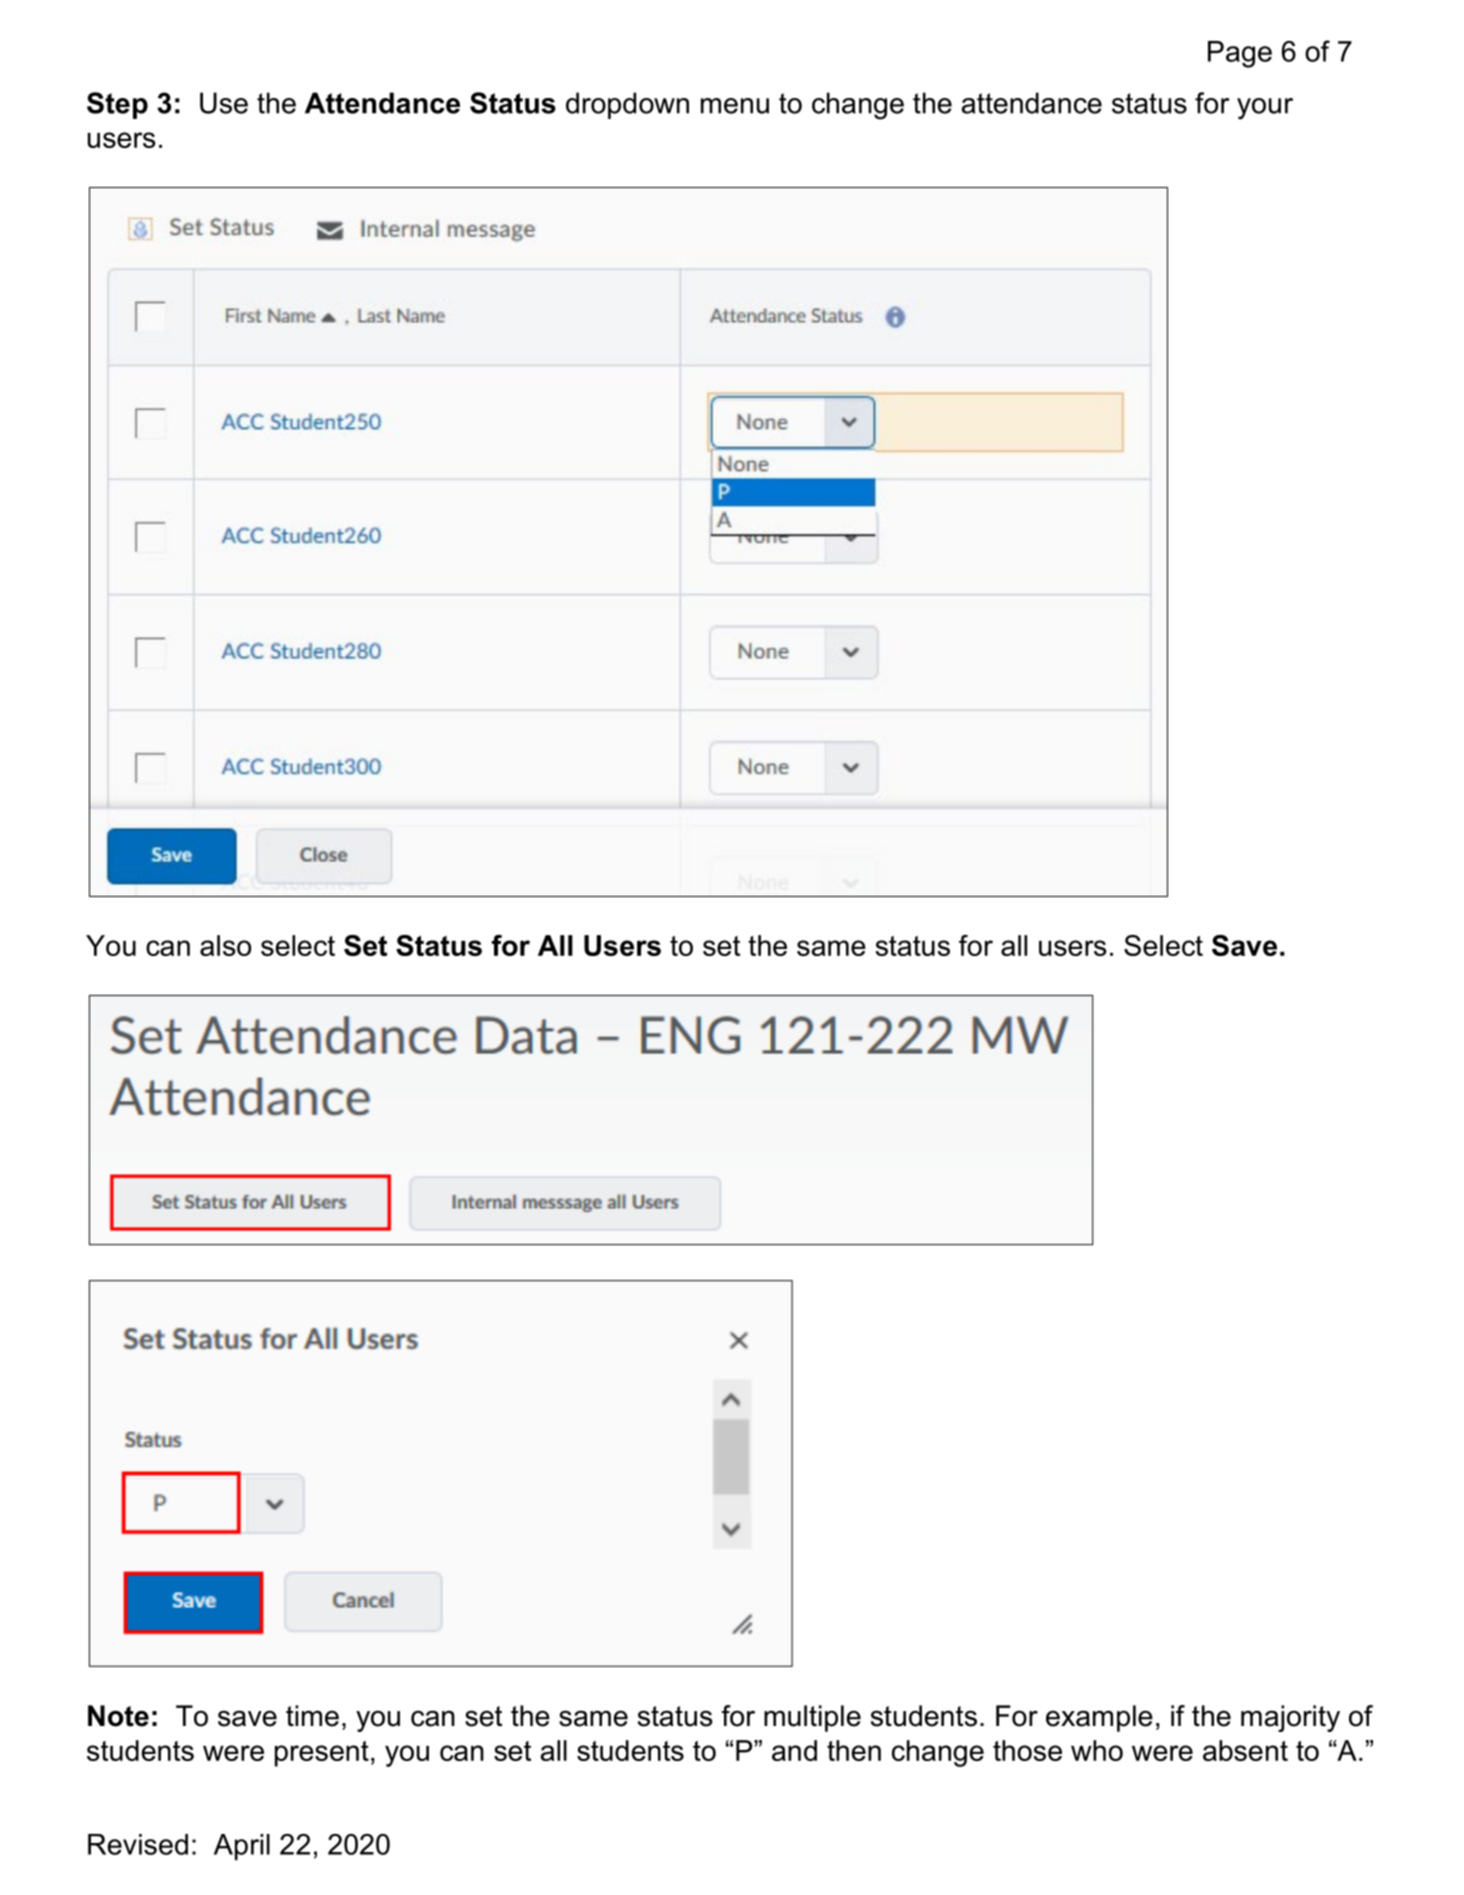 This screenshot has height=1895, width=1464. I want to click on menu, so click(735, 106).
